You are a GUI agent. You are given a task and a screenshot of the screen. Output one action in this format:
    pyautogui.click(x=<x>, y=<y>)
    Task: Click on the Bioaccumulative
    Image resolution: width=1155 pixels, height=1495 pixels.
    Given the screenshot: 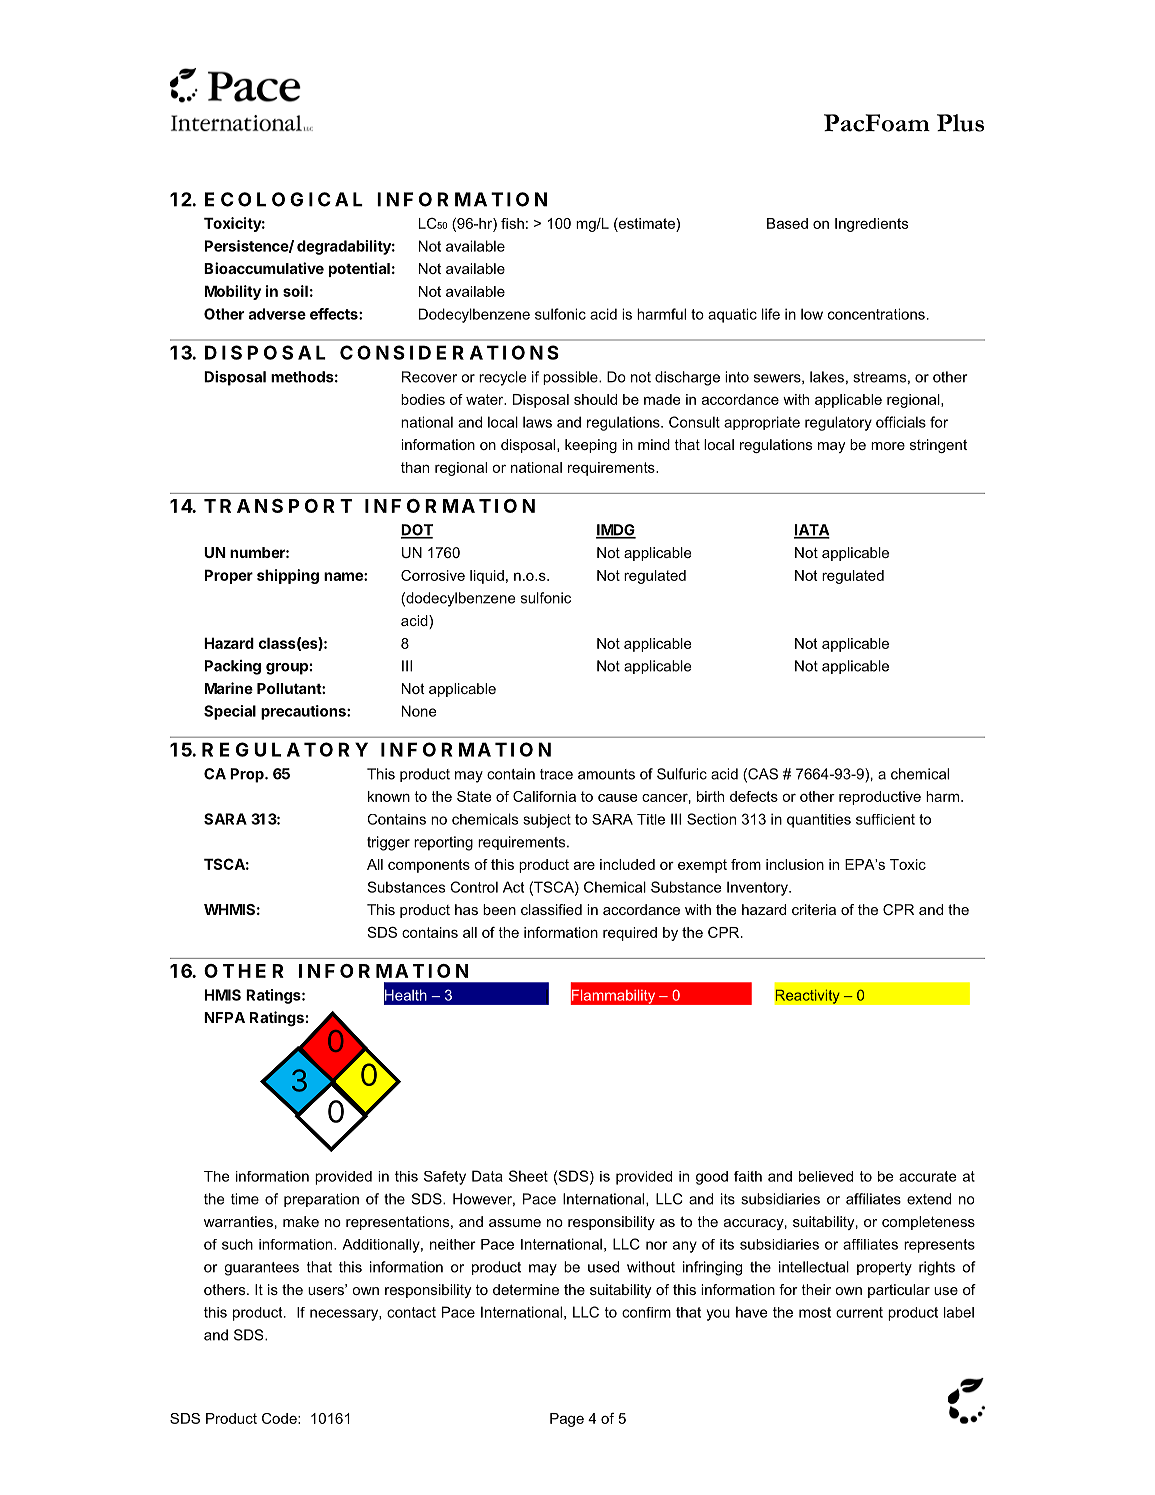 What is the action you would take?
    pyautogui.click(x=264, y=268)
